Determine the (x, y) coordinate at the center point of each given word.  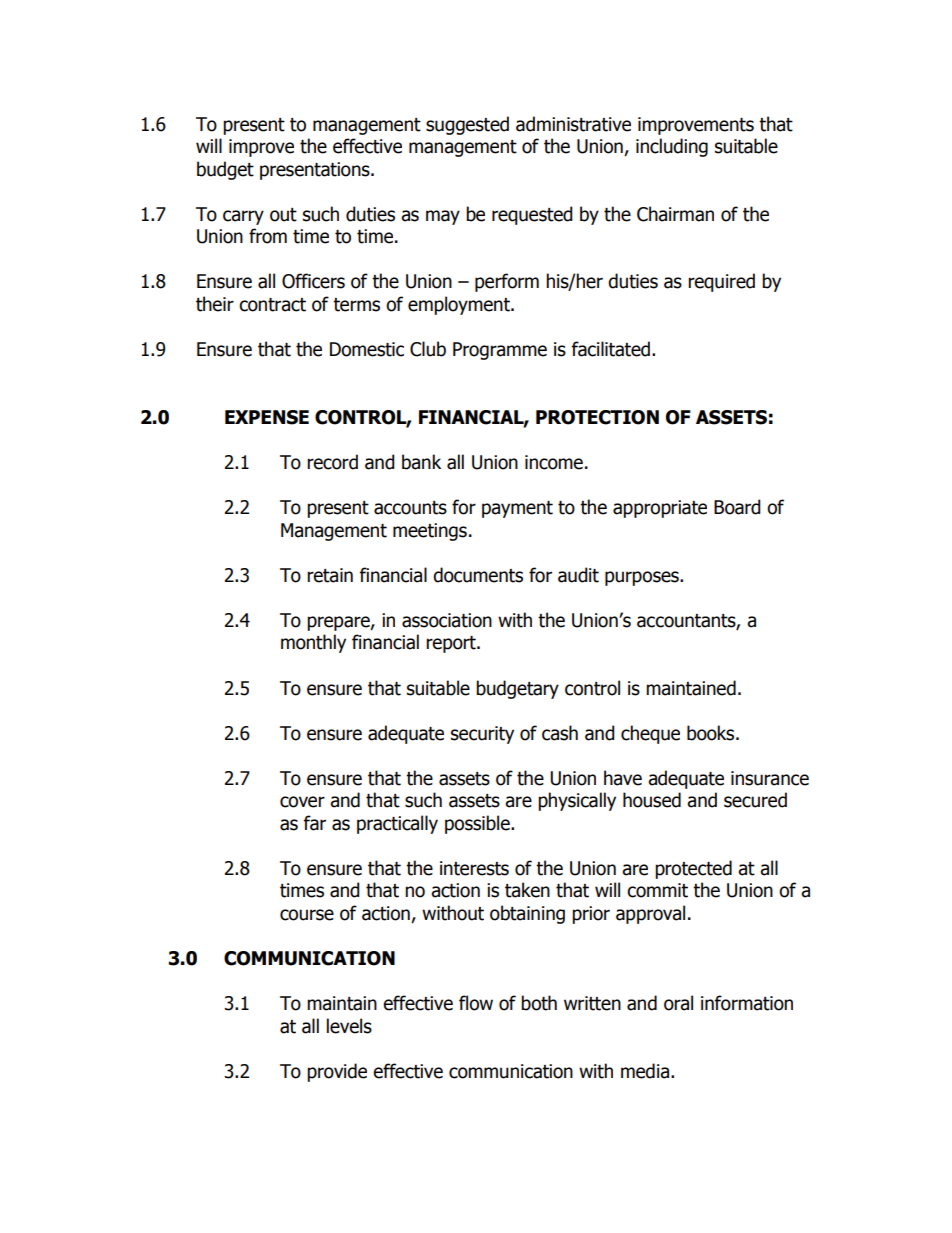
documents (478, 575)
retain (330, 575)
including (672, 147)
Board (737, 507)
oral (678, 1003)
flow (476, 1003)
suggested (467, 125)
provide (337, 1072)
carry (243, 217)
